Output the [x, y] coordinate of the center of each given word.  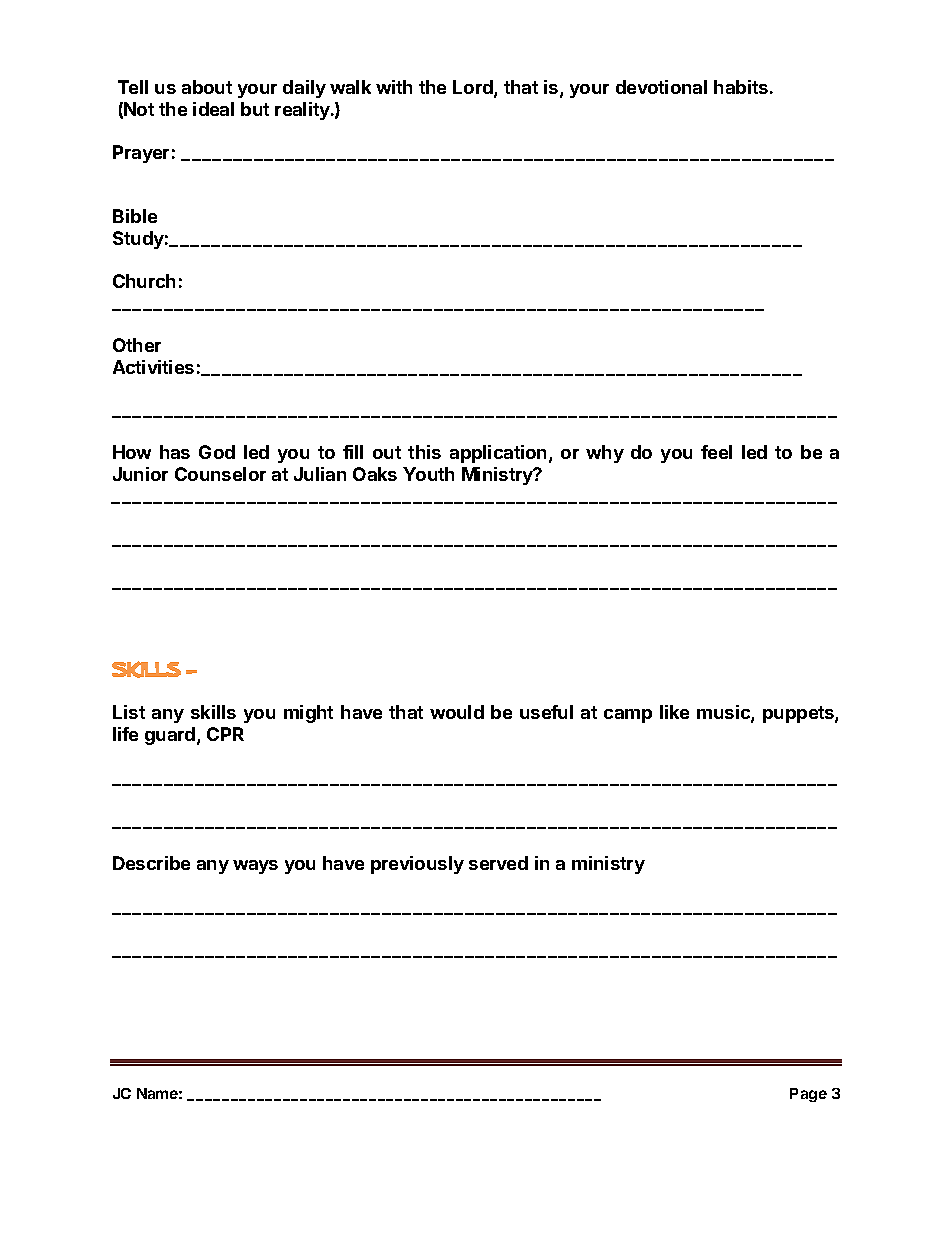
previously [417, 865]
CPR [225, 734]
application [500, 454]
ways [255, 867]
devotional [661, 87]
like [674, 712]
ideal [213, 109]
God [217, 452]
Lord [474, 88]
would [457, 712]
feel [716, 452]
